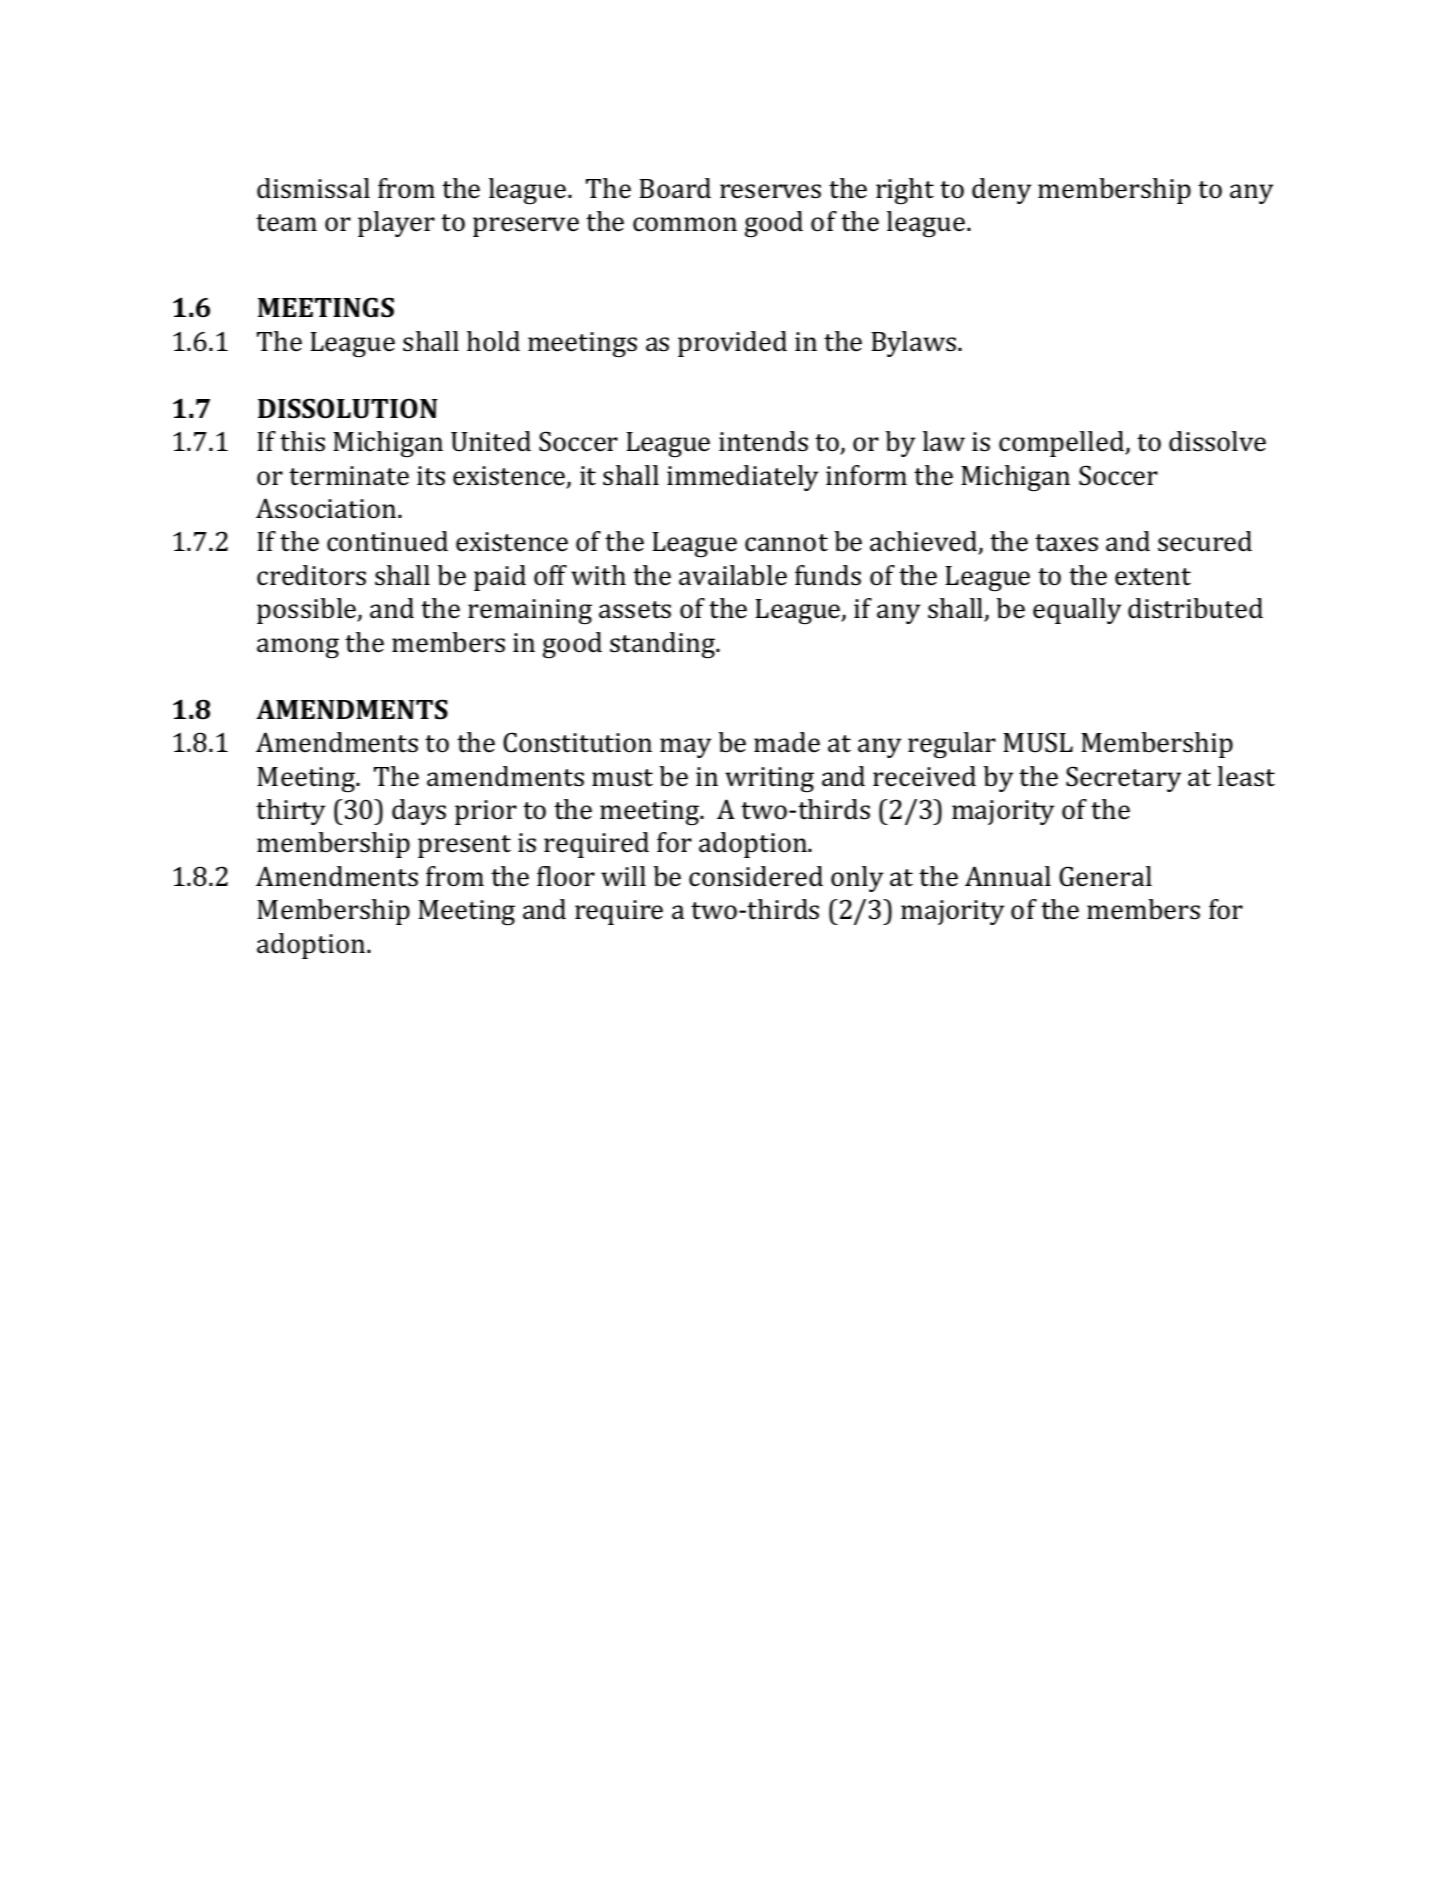 Image resolution: width=1455 pixels, height=1883 pixels. I want to click on considered, so click(756, 876).
